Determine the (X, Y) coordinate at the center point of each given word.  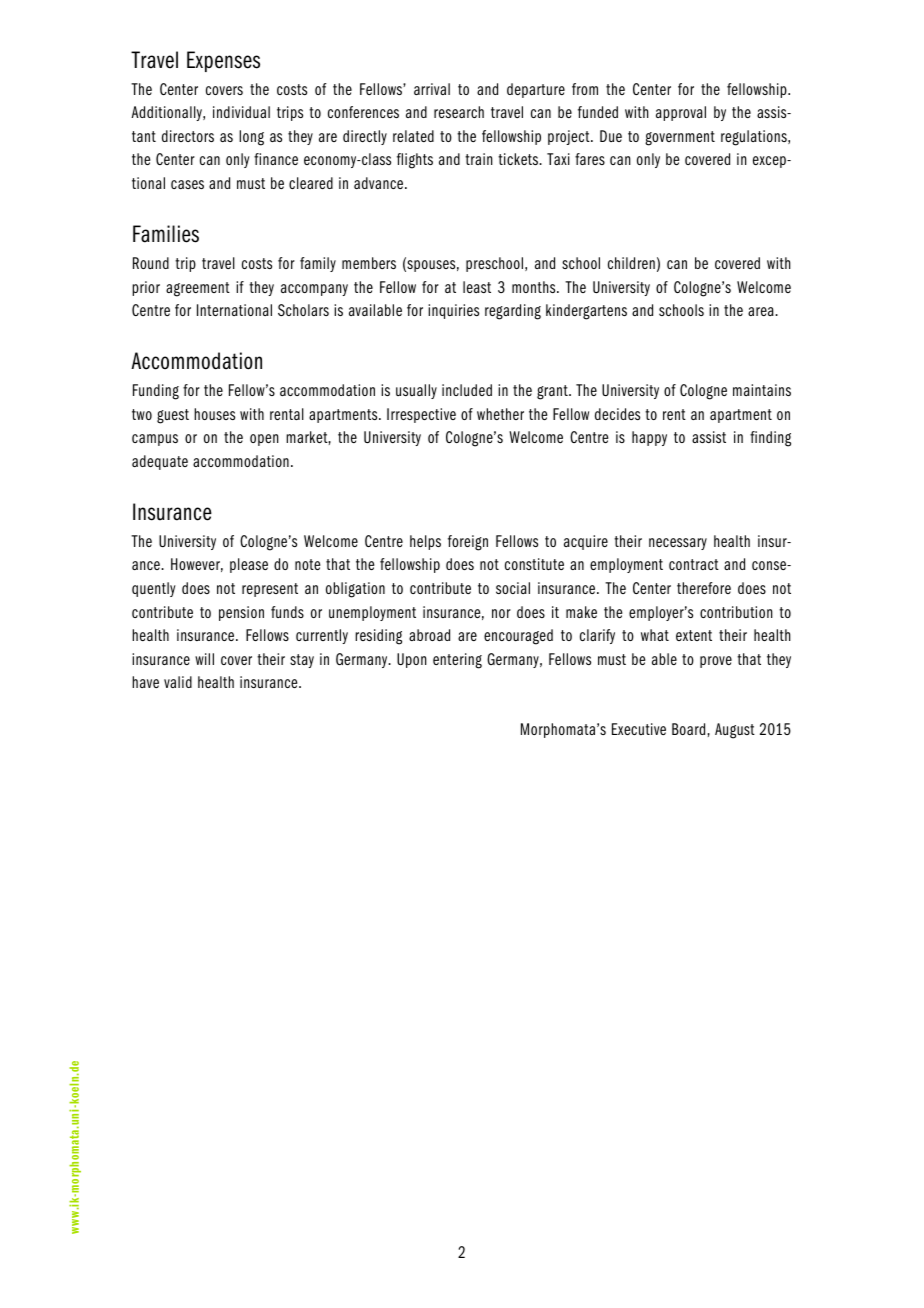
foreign (468, 543)
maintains (762, 390)
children (631, 263)
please (249, 565)
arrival (432, 89)
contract (694, 564)
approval (681, 113)
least (477, 287)
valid (178, 682)
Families (166, 234)
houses (214, 414)
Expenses (223, 61)
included (467, 390)
